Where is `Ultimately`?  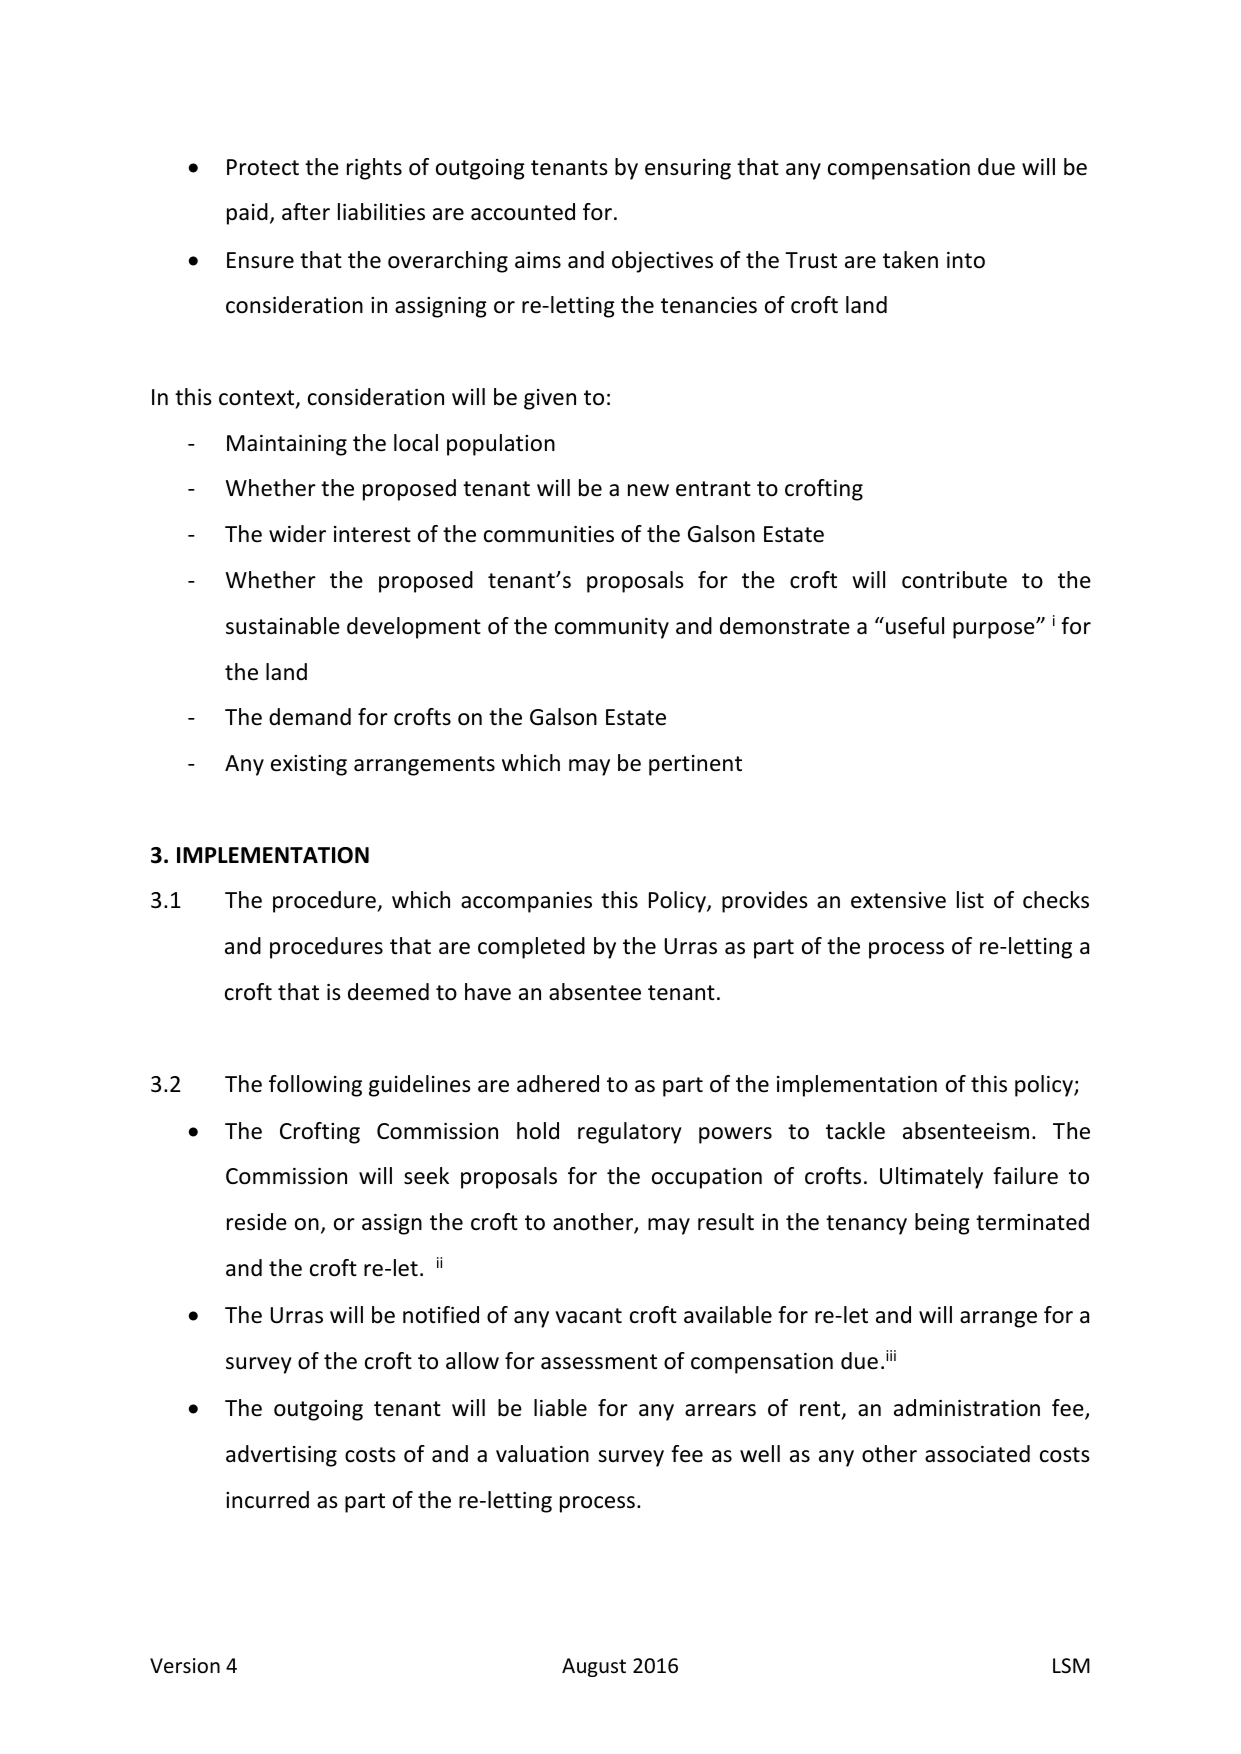
Ultimately is located at coordinates (931, 1178).
